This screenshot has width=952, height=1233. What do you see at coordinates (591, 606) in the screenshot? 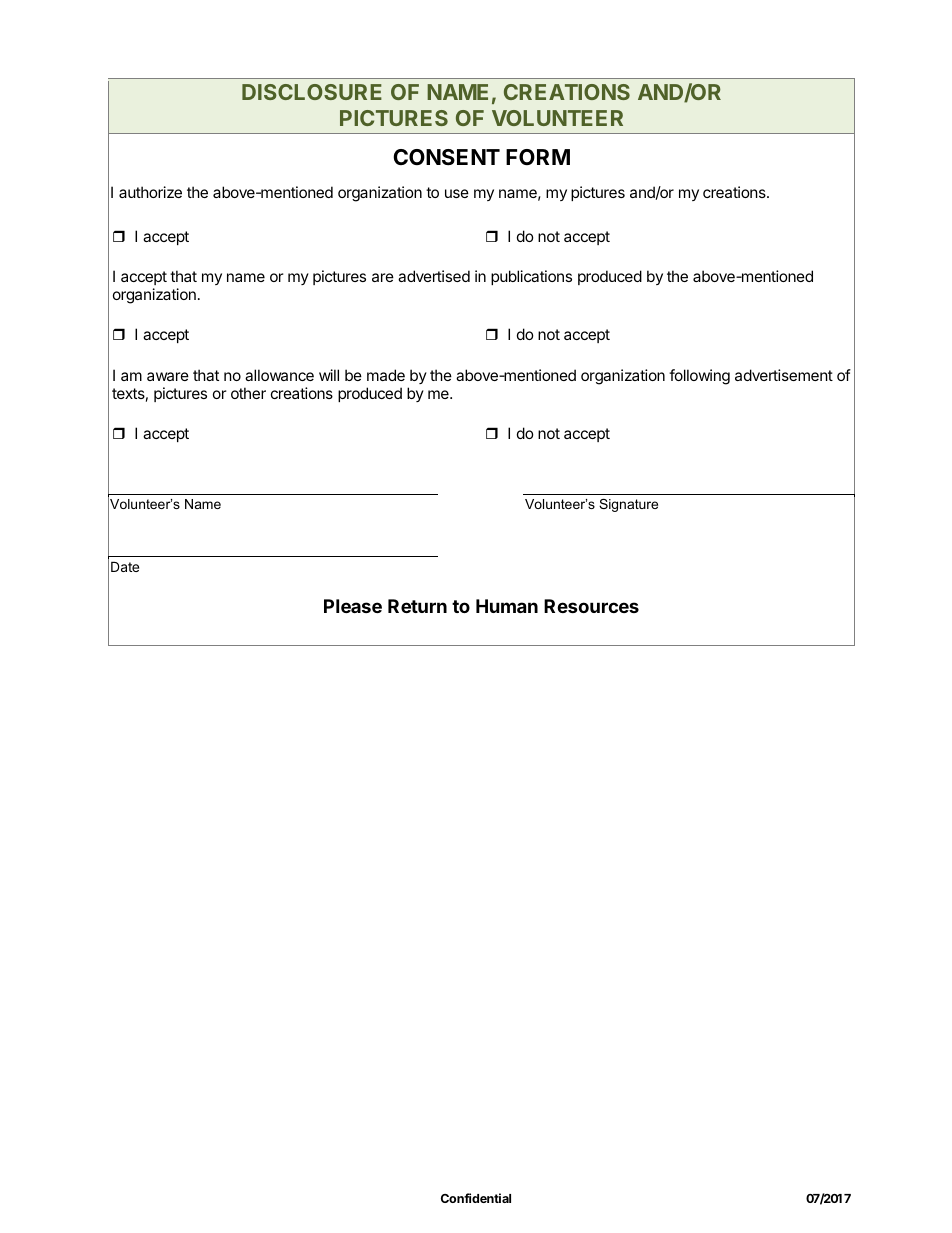
I see `Resources` at bounding box center [591, 606].
